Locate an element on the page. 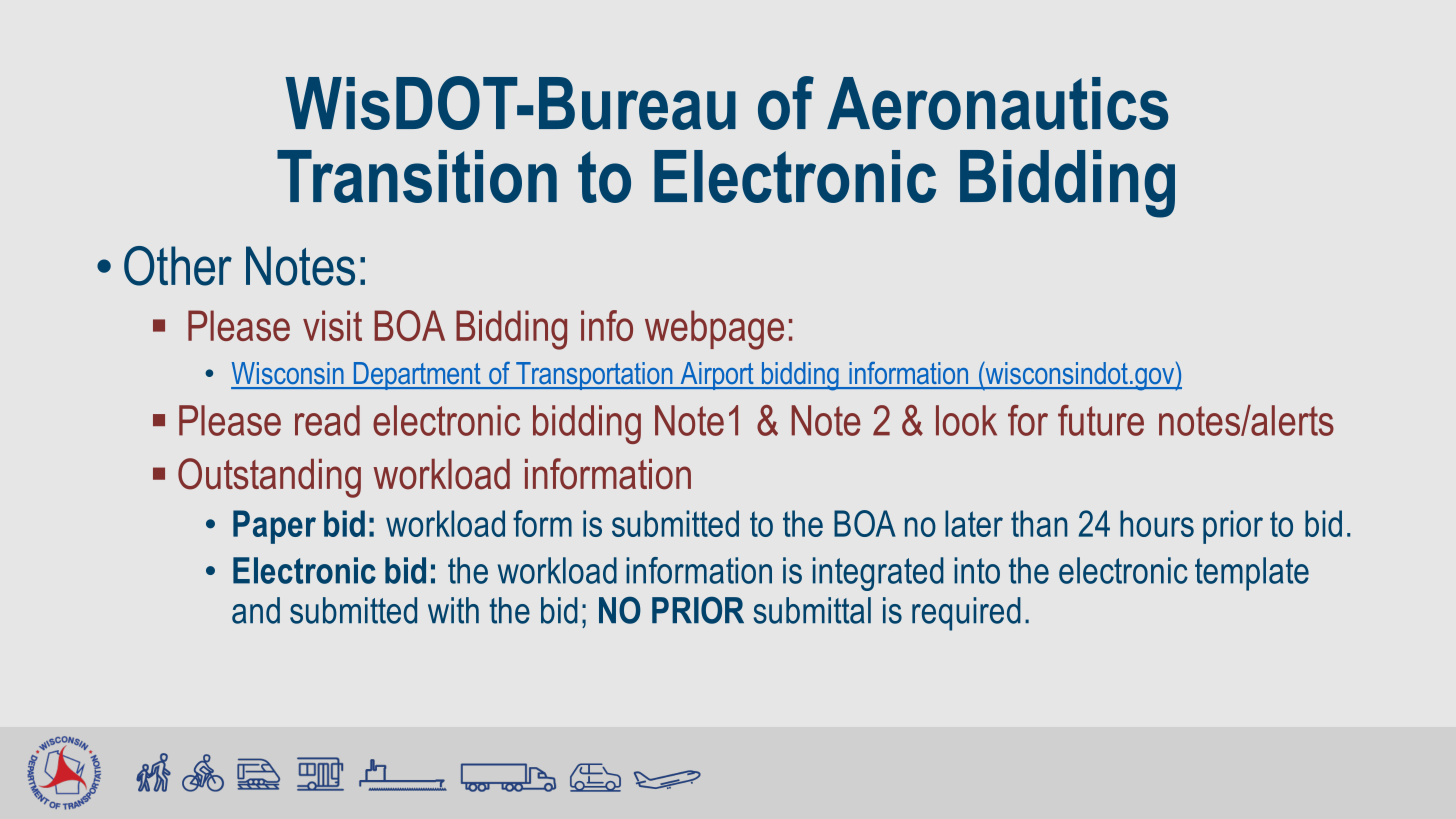  hours is located at coordinates (1157, 523).
